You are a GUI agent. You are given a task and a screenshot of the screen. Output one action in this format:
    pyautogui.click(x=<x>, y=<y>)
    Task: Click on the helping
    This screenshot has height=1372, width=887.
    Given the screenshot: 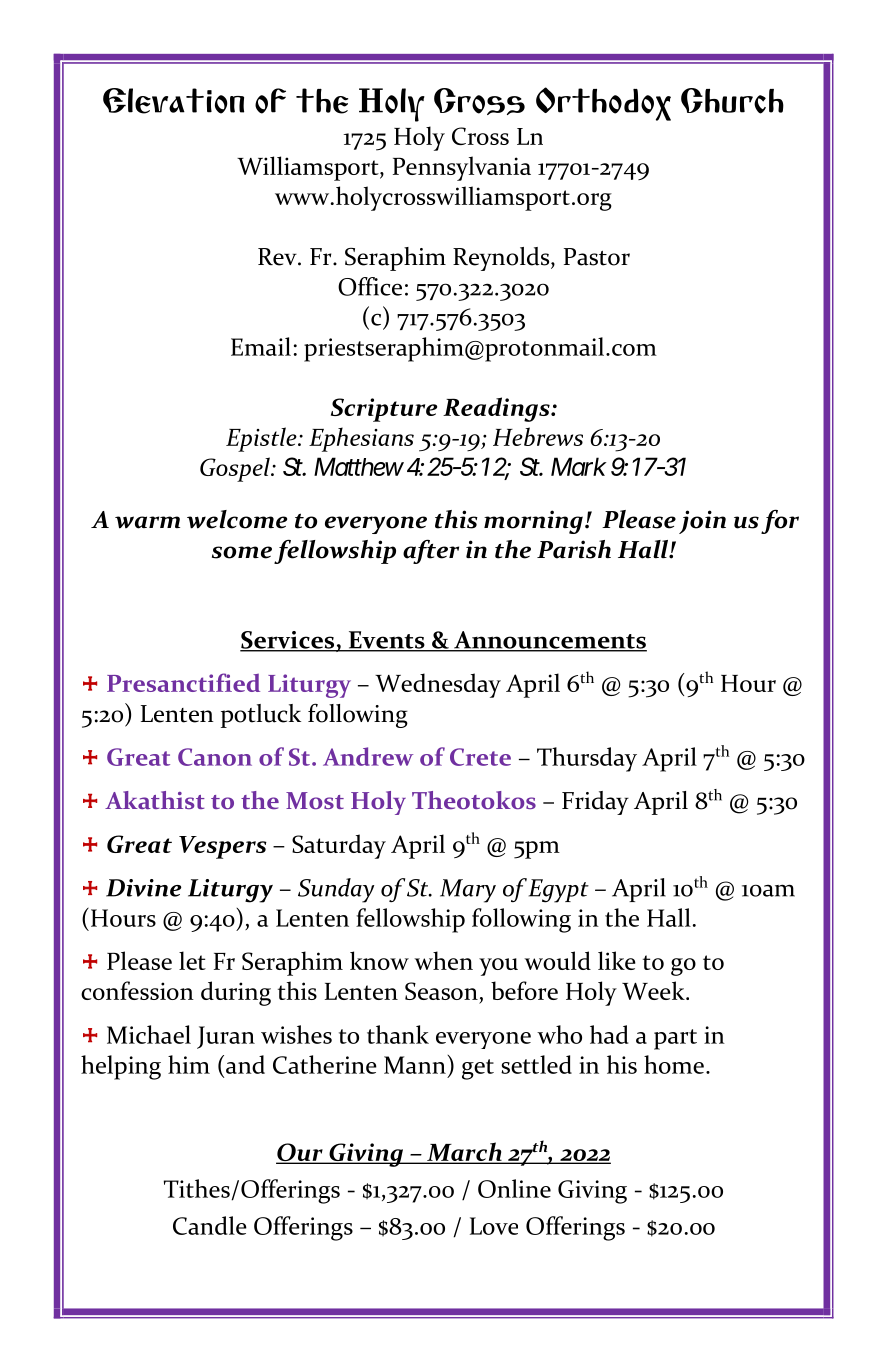 What is the action you would take?
    pyautogui.click(x=121, y=1067)
